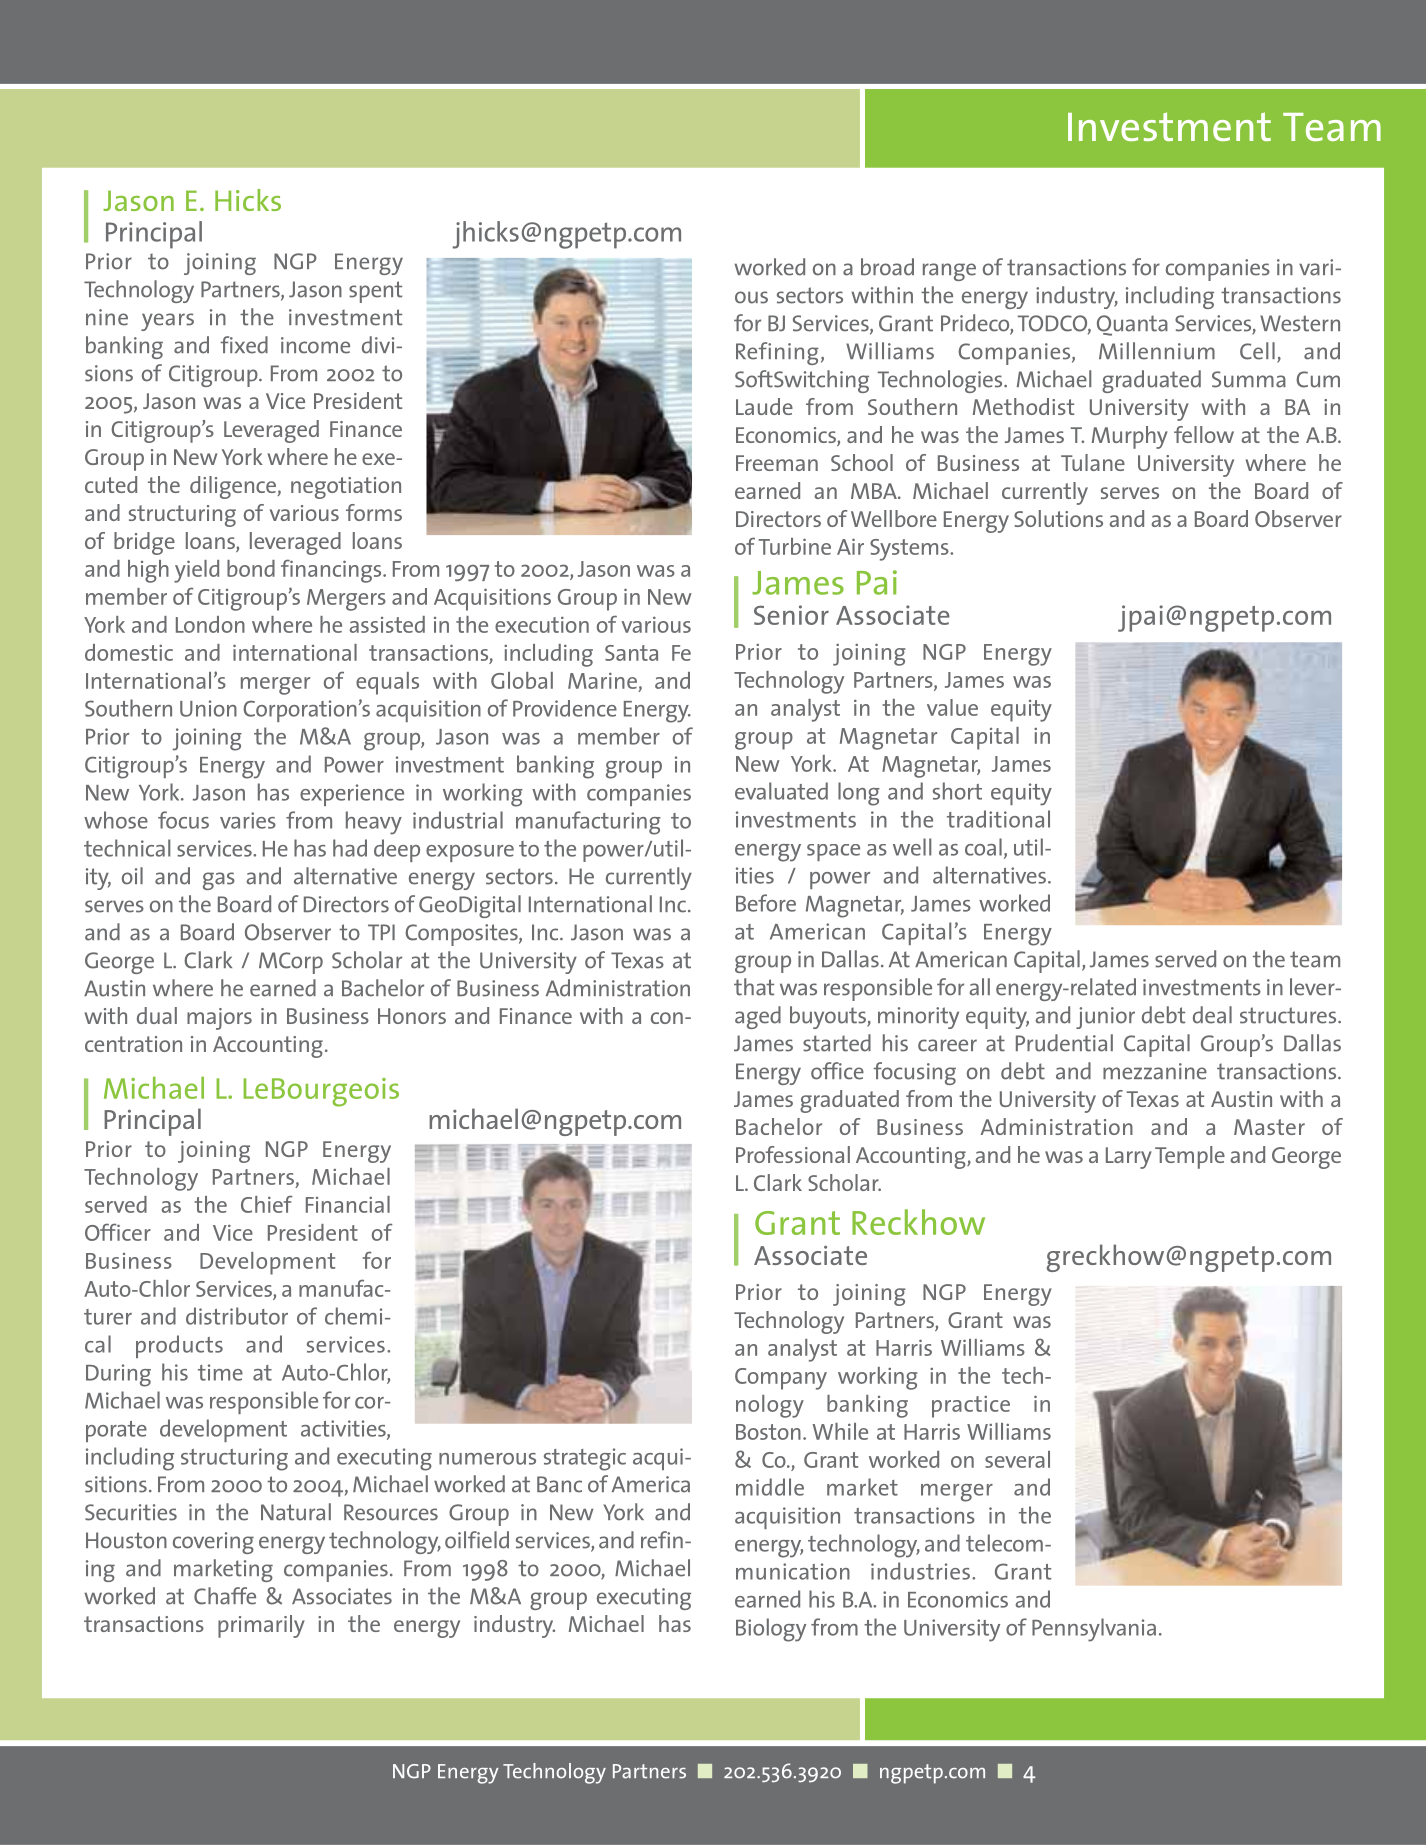 The width and height of the document is (1426, 1845). What do you see at coordinates (771, 1630) in the document?
I see `Biology` at bounding box center [771, 1630].
